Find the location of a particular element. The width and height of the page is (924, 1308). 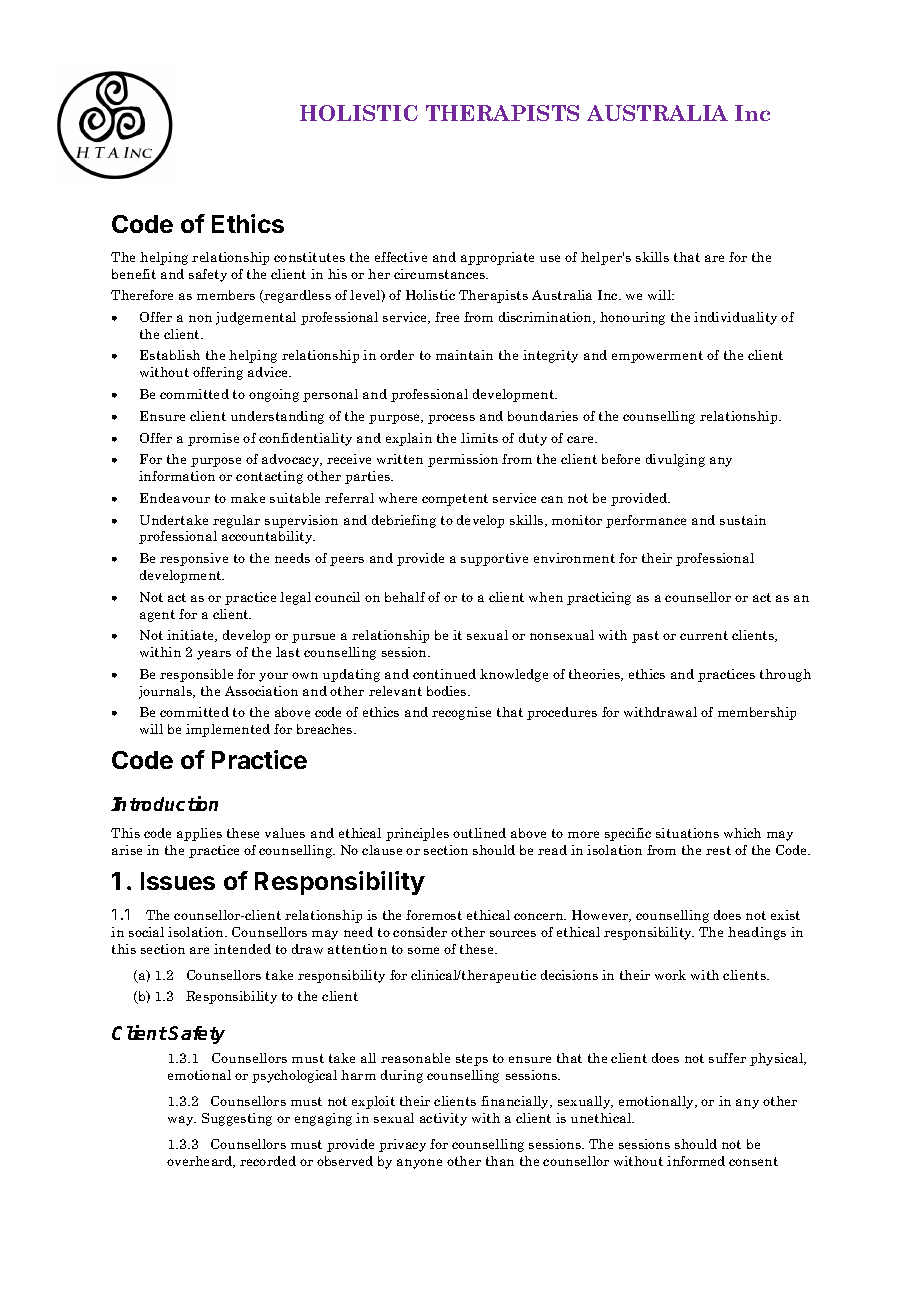

activity is located at coordinates (443, 1119).
